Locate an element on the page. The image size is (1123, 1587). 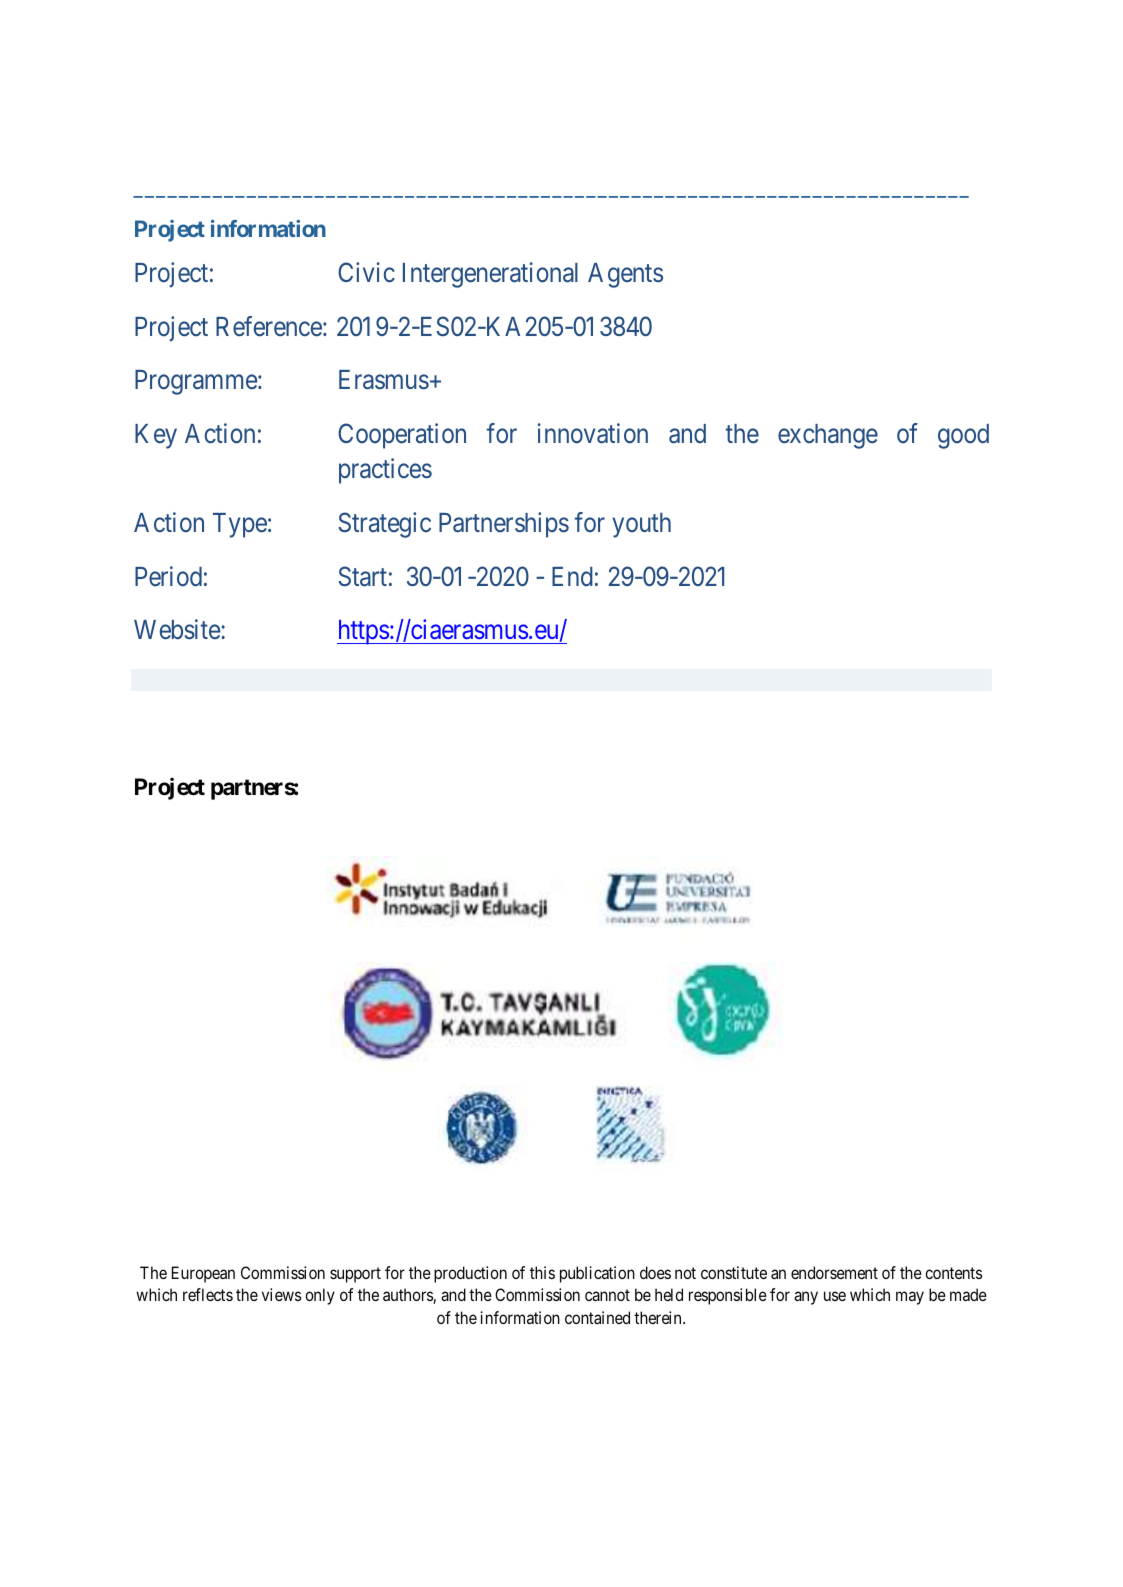
this is located at coordinates (542, 1272).
